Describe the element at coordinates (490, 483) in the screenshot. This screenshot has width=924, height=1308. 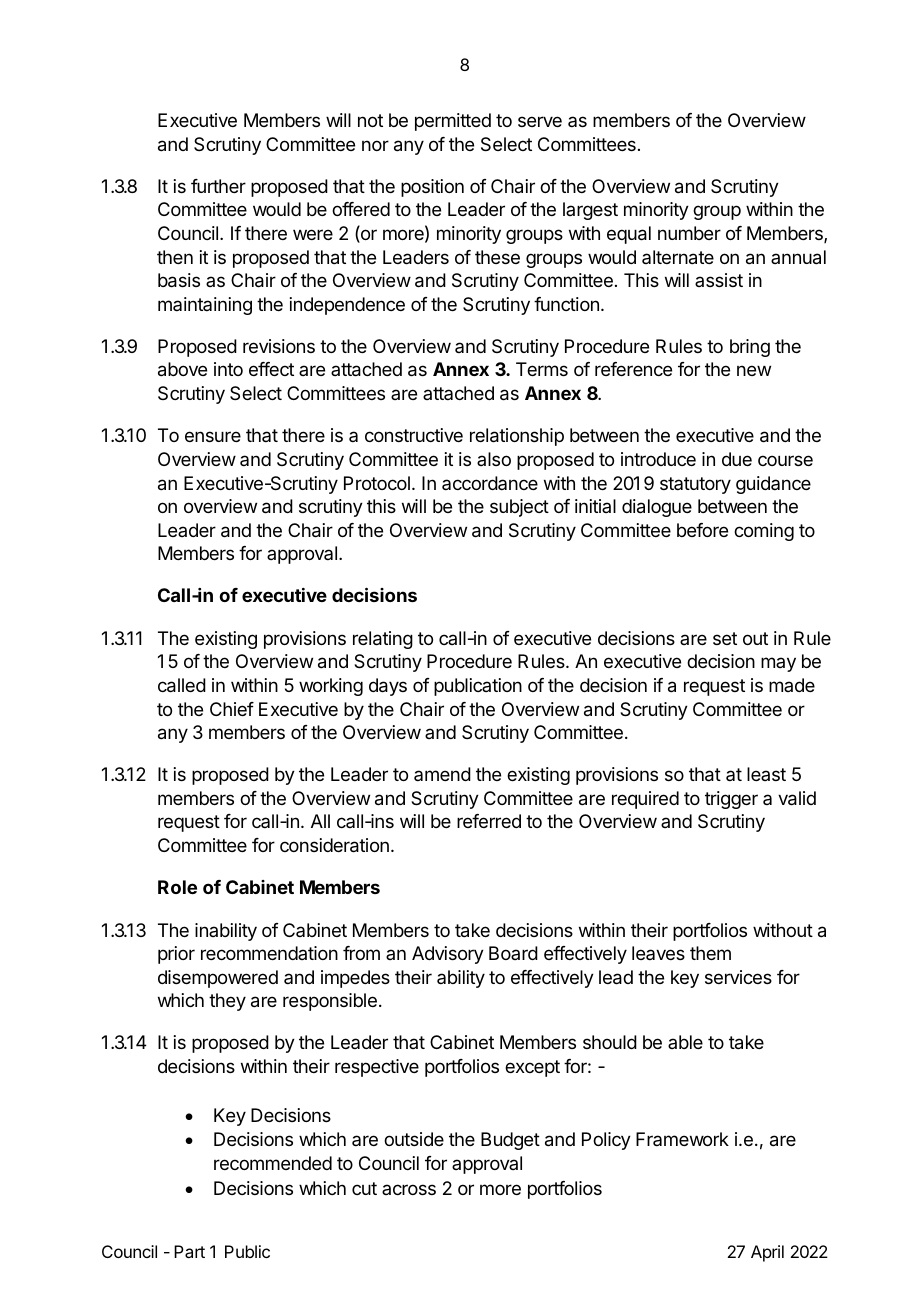
I see `accordance` at that location.
